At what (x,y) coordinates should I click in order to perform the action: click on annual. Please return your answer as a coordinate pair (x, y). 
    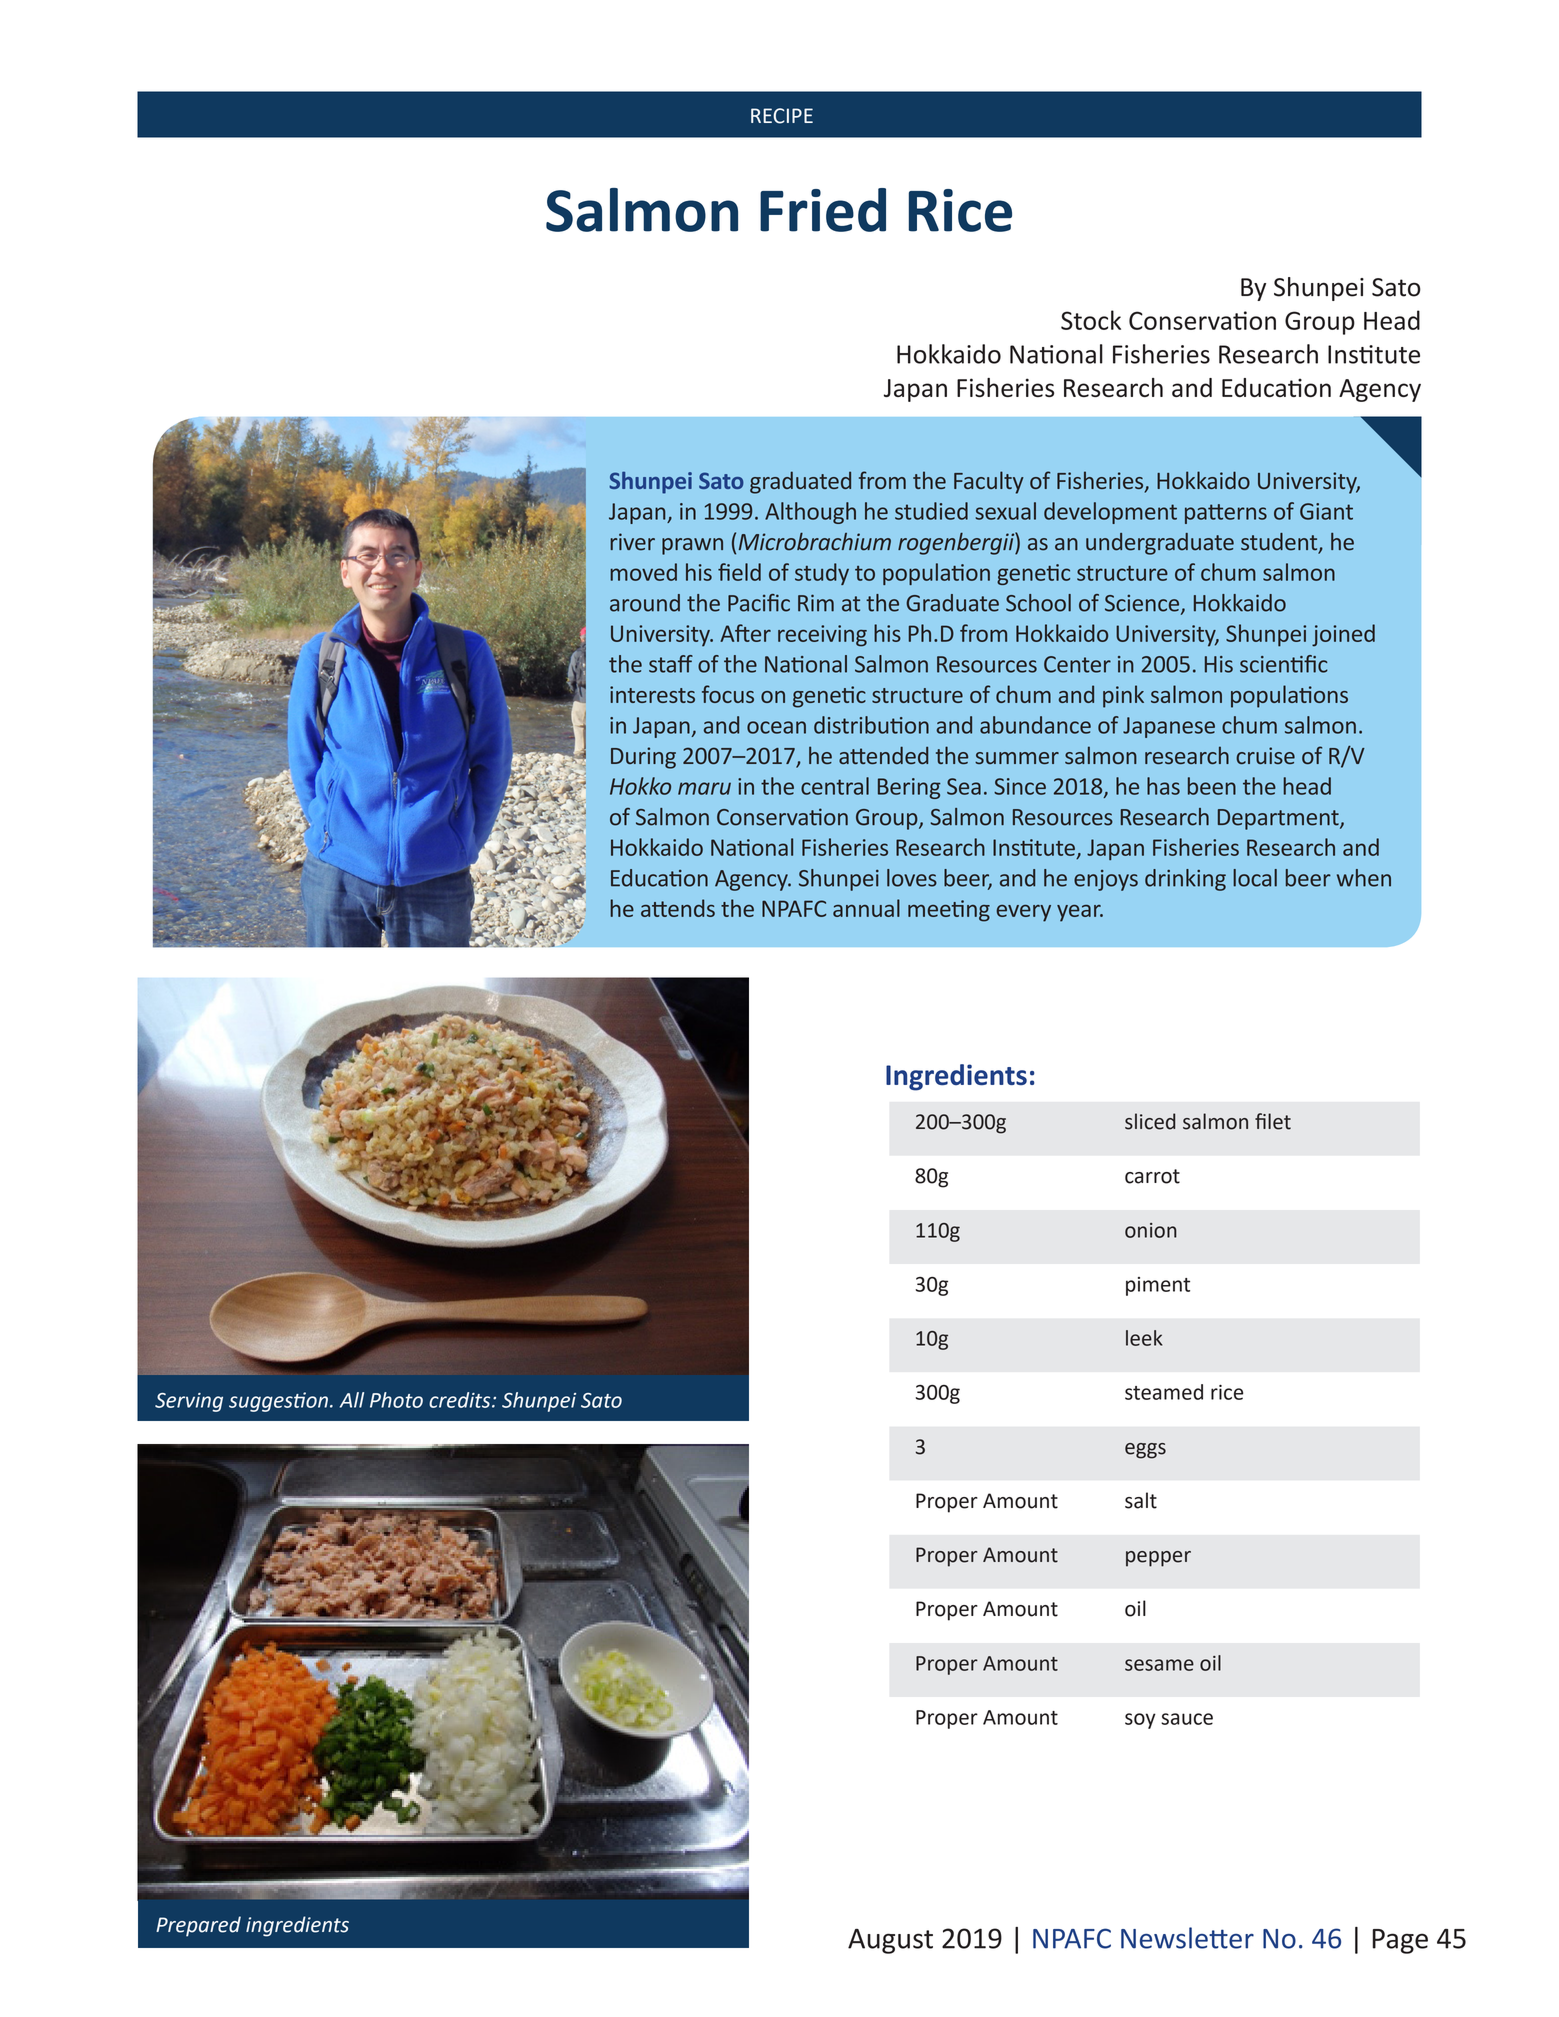
    Looking at the image, I should click on (866, 908).
